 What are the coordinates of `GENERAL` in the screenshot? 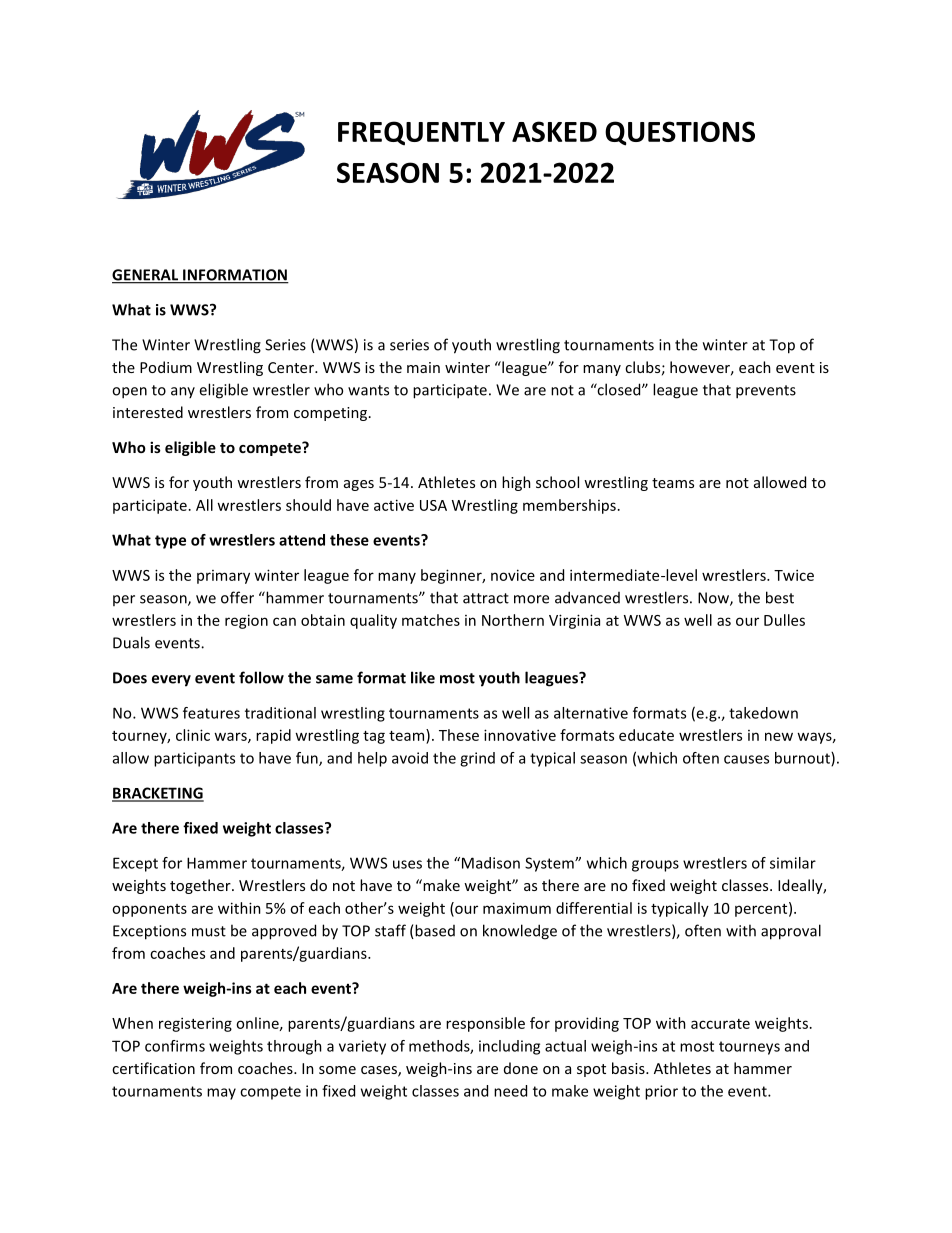 It's located at (146, 276).
